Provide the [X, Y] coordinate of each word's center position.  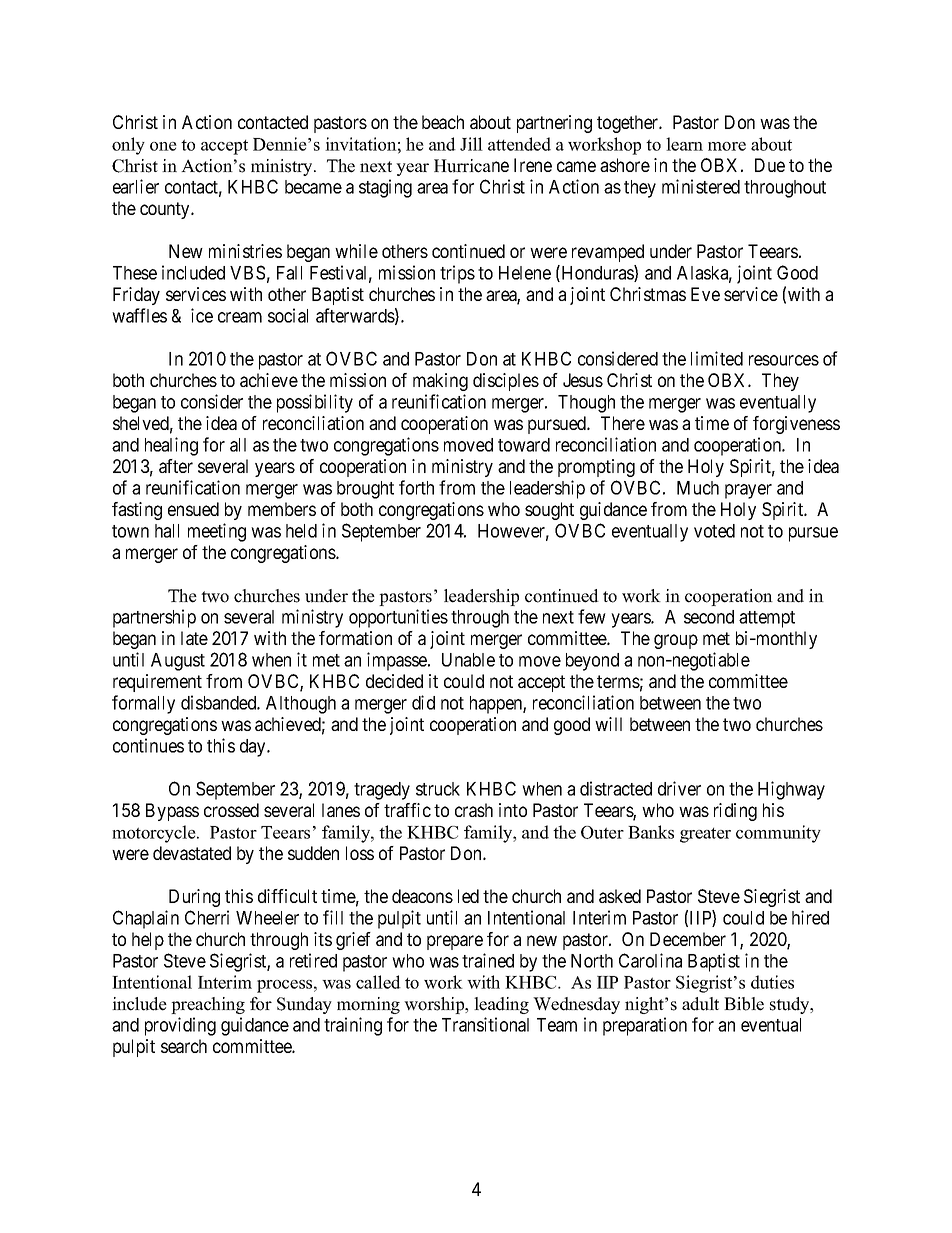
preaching [208, 1005]
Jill [471, 144]
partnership [154, 618]
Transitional [485, 1024]
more [727, 146]
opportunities [398, 618]
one [163, 146]
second [709, 617]
